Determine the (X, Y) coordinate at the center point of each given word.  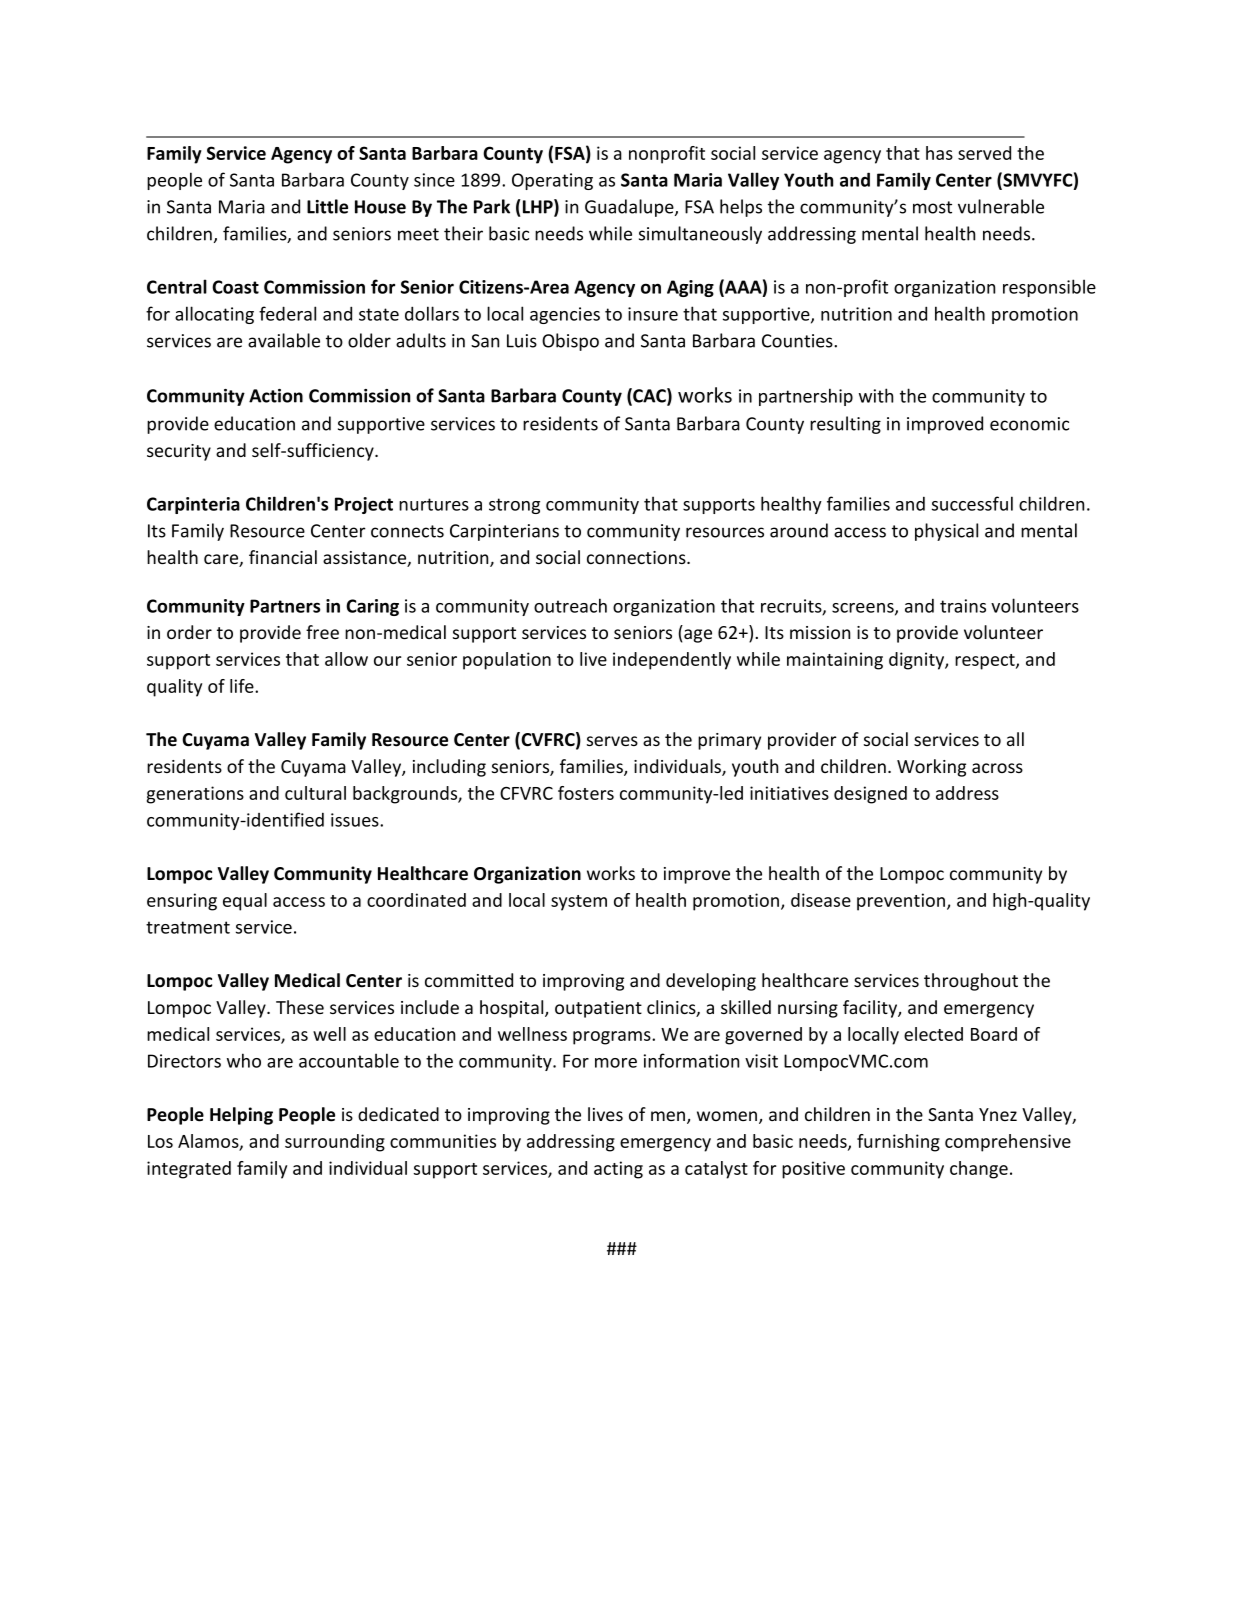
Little (327, 206)
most (932, 207)
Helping (241, 1116)
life (243, 686)
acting (618, 1170)
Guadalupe (630, 208)
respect (986, 662)
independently (672, 661)
